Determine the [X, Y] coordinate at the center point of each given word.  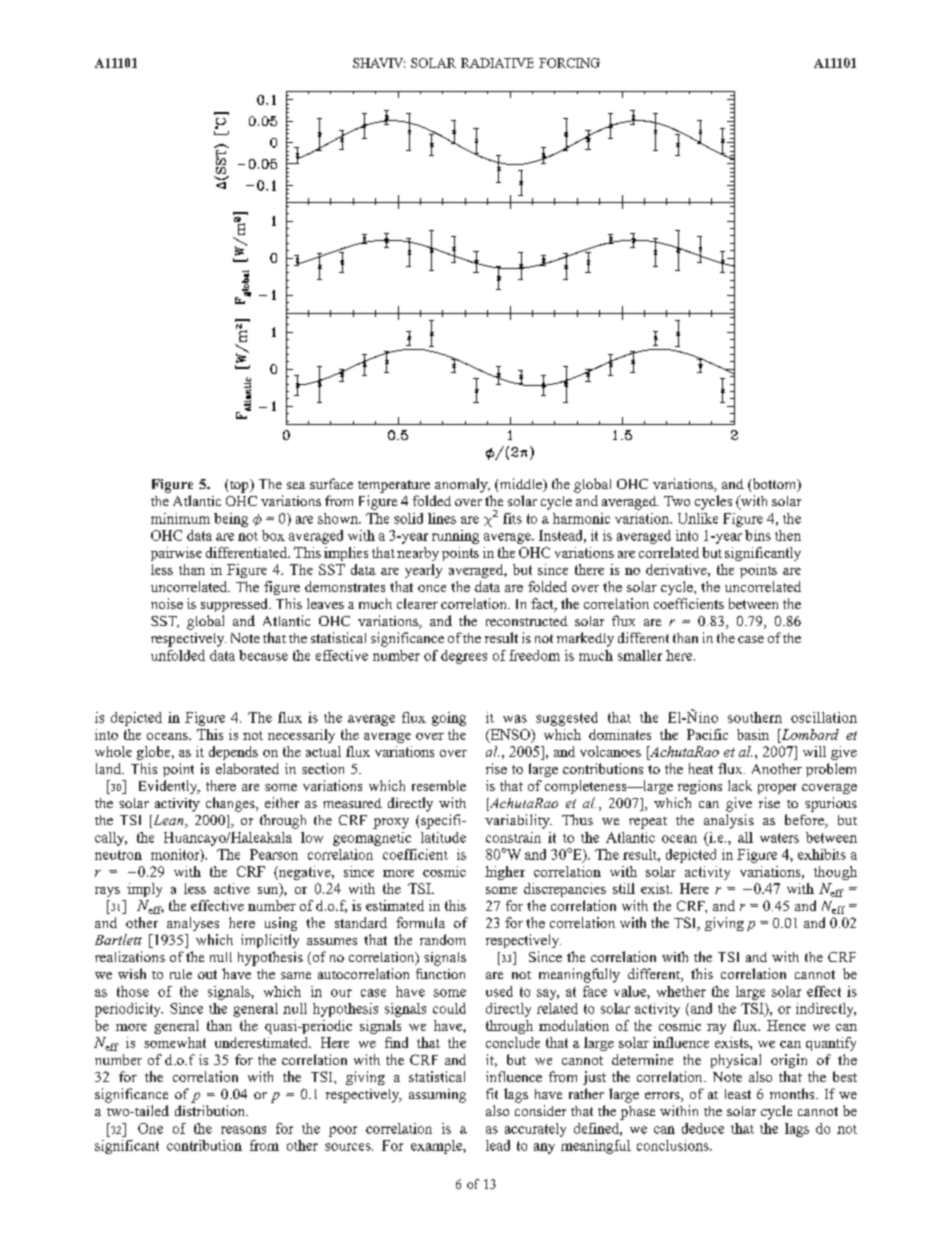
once [432, 588]
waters [779, 838]
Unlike [698, 518]
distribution [211, 1110]
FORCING [569, 63]
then [788, 535]
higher [505, 873]
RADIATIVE [497, 63]
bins [758, 535]
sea [296, 485]
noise [167, 603]
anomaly [462, 485]
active [232, 888]
